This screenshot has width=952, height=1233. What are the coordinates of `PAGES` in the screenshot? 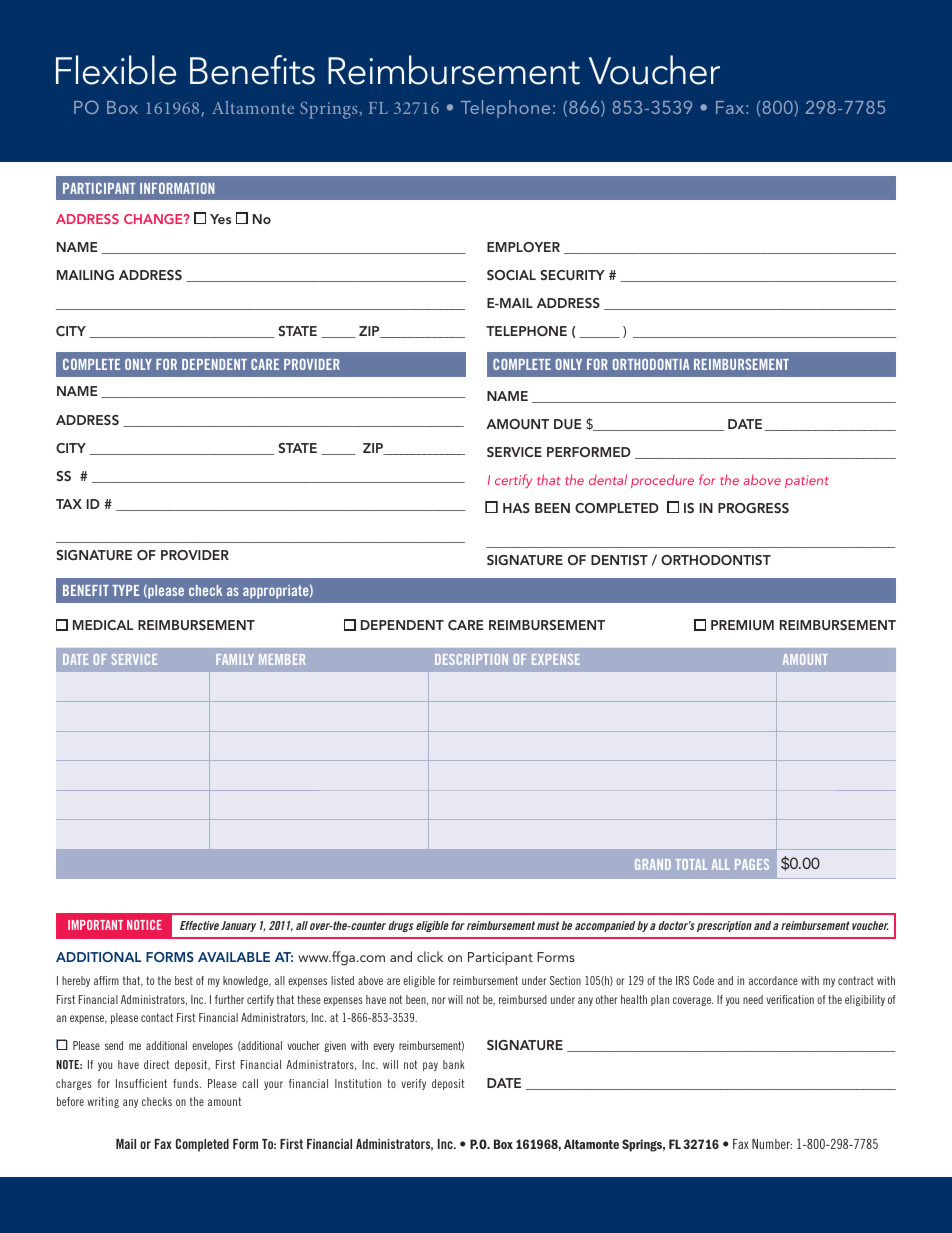 It's located at (752, 864).
